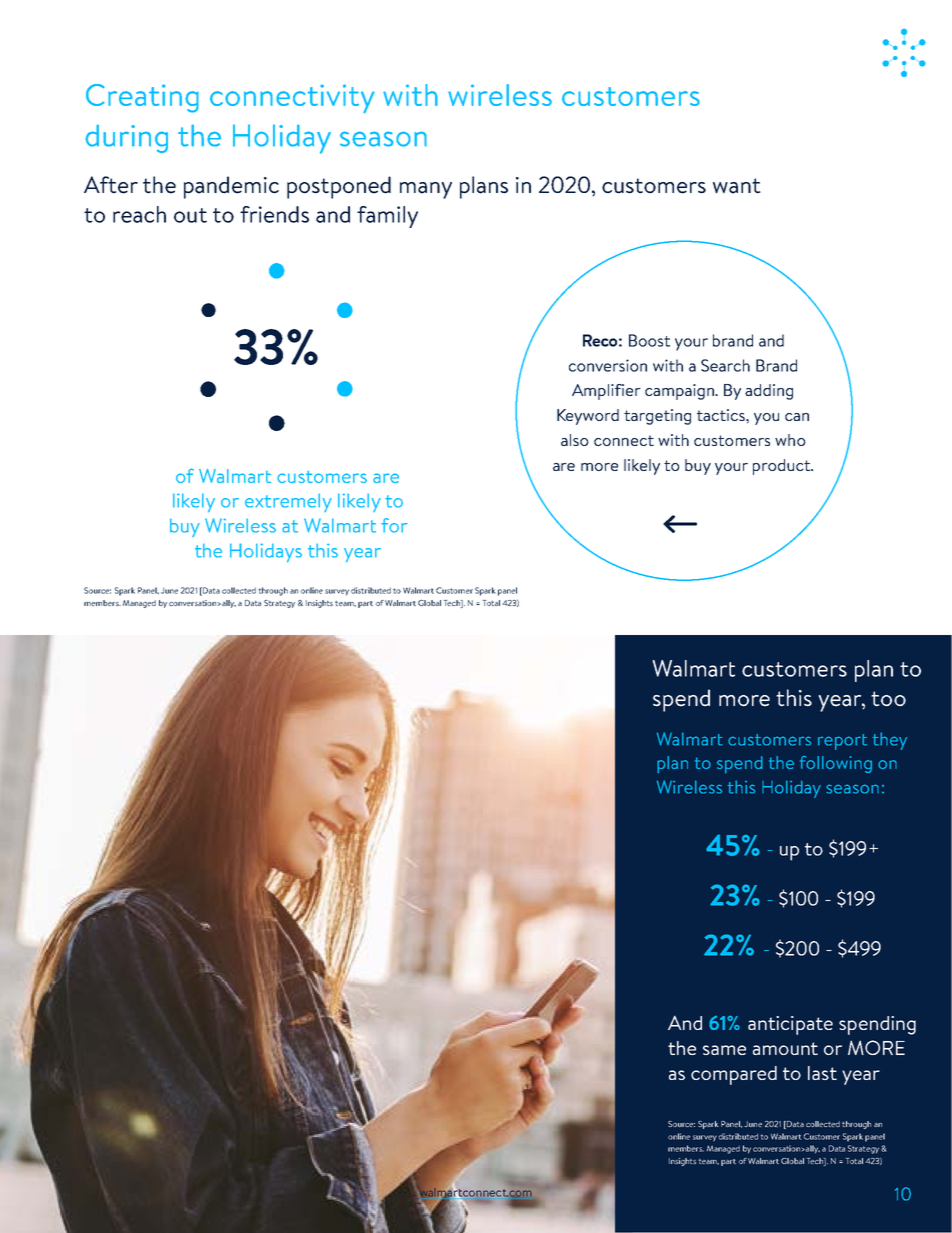 The image size is (952, 1233). What do you see at coordinates (889, 741) in the image?
I see `they` at bounding box center [889, 741].
